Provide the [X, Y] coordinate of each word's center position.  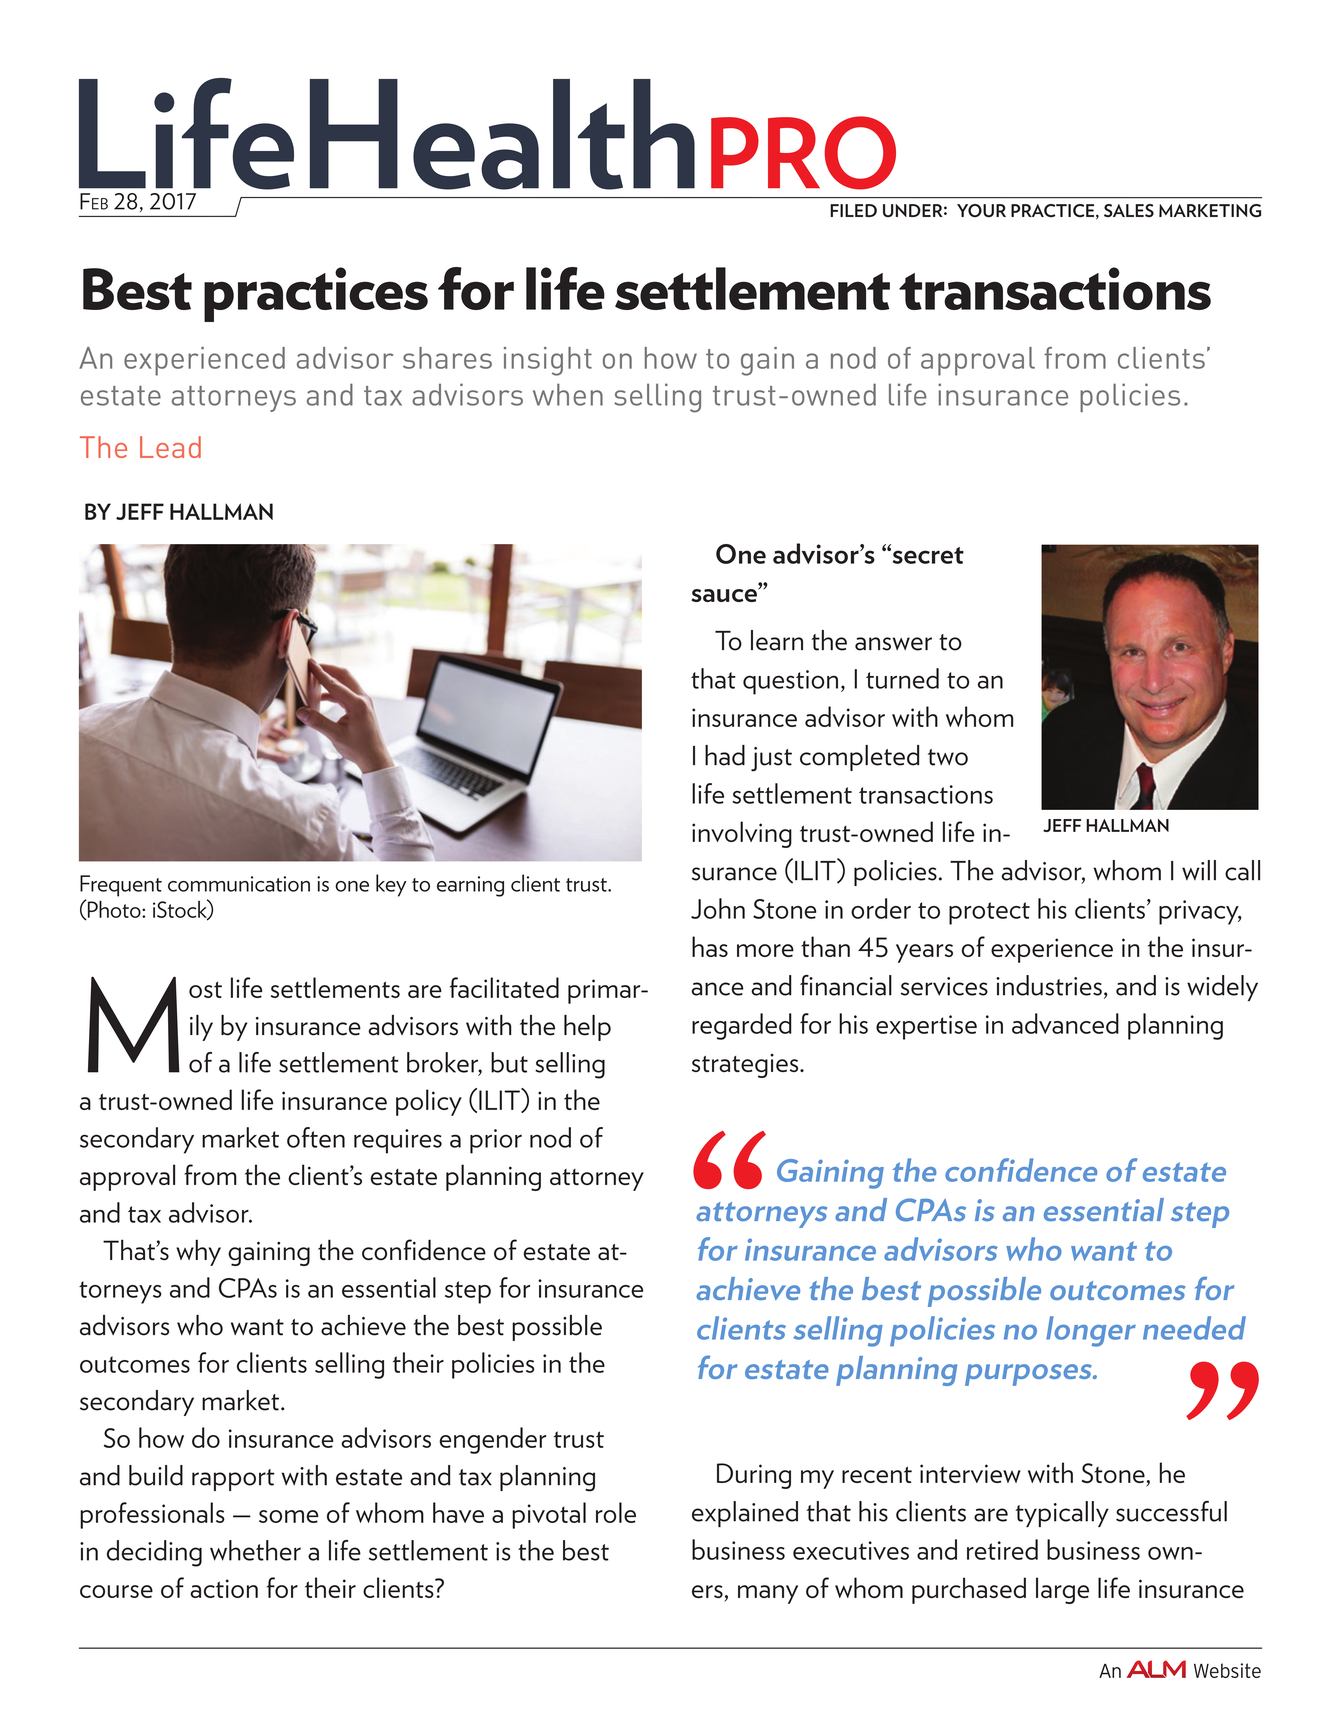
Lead [170, 447]
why [198, 1252]
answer [893, 644]
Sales [1129, 210]
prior [496, 1141]
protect [989, 913]
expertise [926, 1027]
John [718, 908]
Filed [853, 210]
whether [255, 1550]
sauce [725, 595]
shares [447, 358]
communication [239, 884]
